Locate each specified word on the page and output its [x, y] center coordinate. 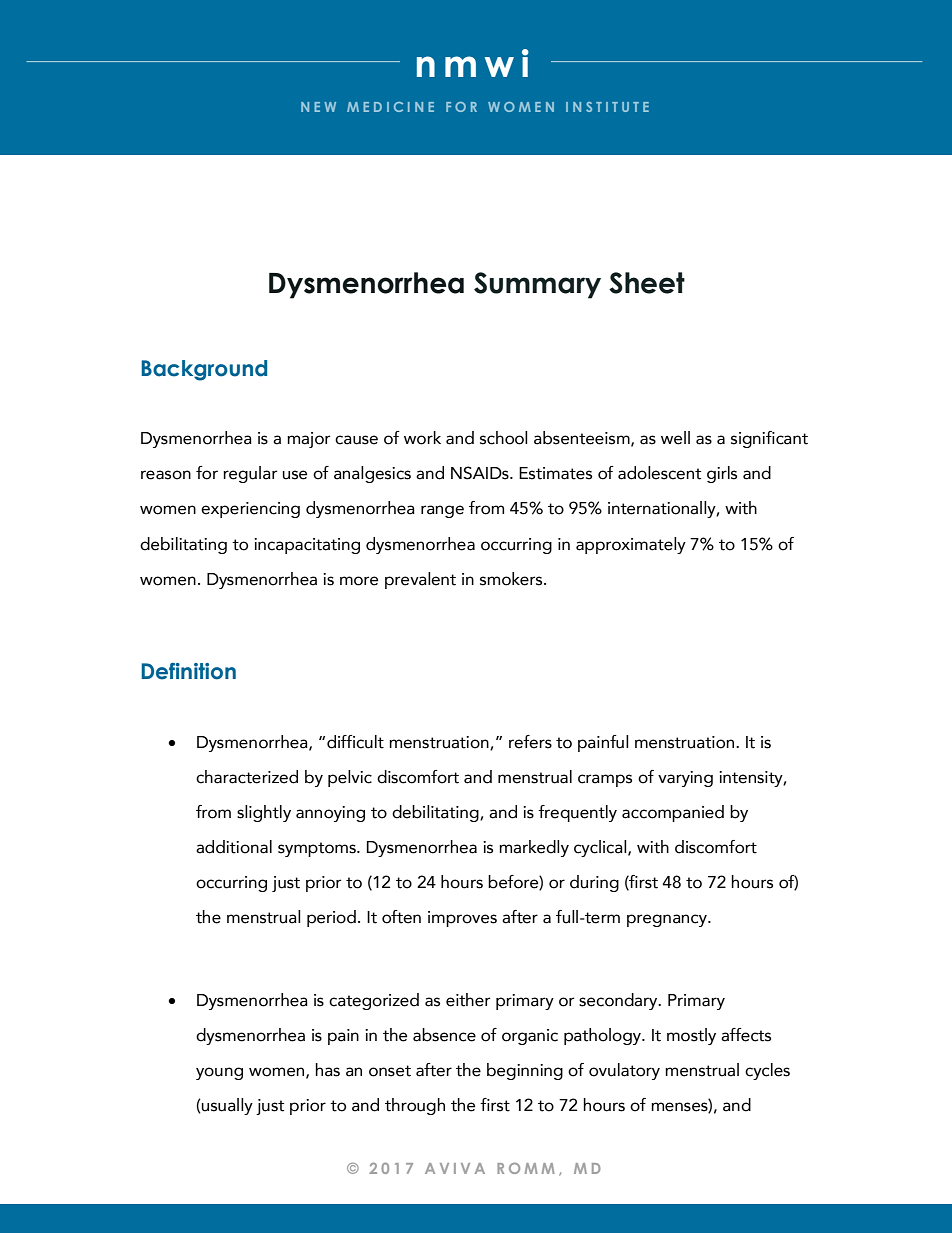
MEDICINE [390, 107]
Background [204, 370]
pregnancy [668, 920]
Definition [188, 671]
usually [226, 1106]
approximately [631, 545]
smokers [512, 579]
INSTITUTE [607, 107]
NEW [318, 107]
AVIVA [455, 1168]
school [504, 438]
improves [462, 919]
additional [234, 847]
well [675, 438]
